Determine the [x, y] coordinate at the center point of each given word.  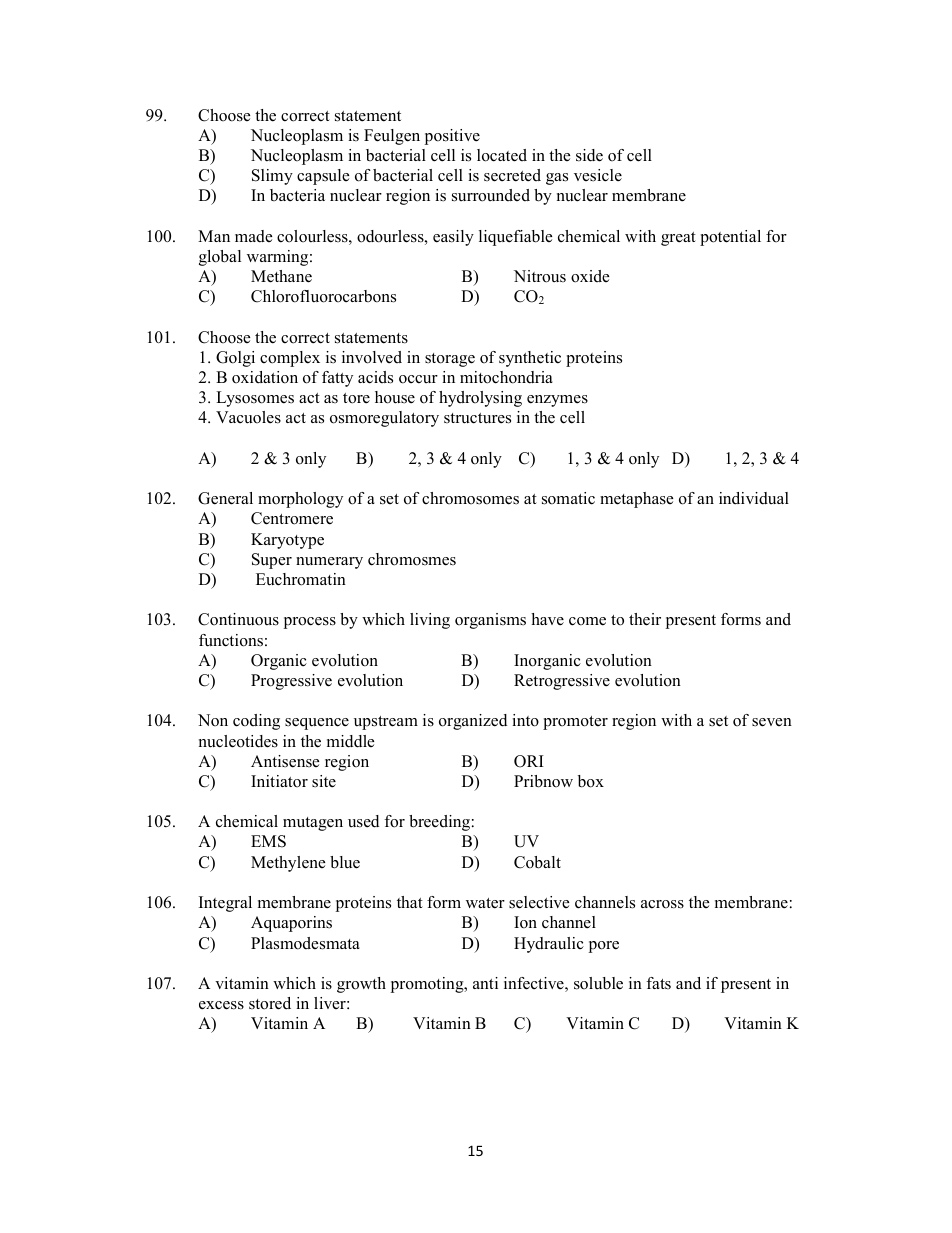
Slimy [272, 177]
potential [730, 238]
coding [256, 722]
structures [477, 418]
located [502, 155]
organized [473, 722]
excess [221, 1005]
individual [754, 498]
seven [772, 722]
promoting [428, 985]
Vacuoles [248, 417]
